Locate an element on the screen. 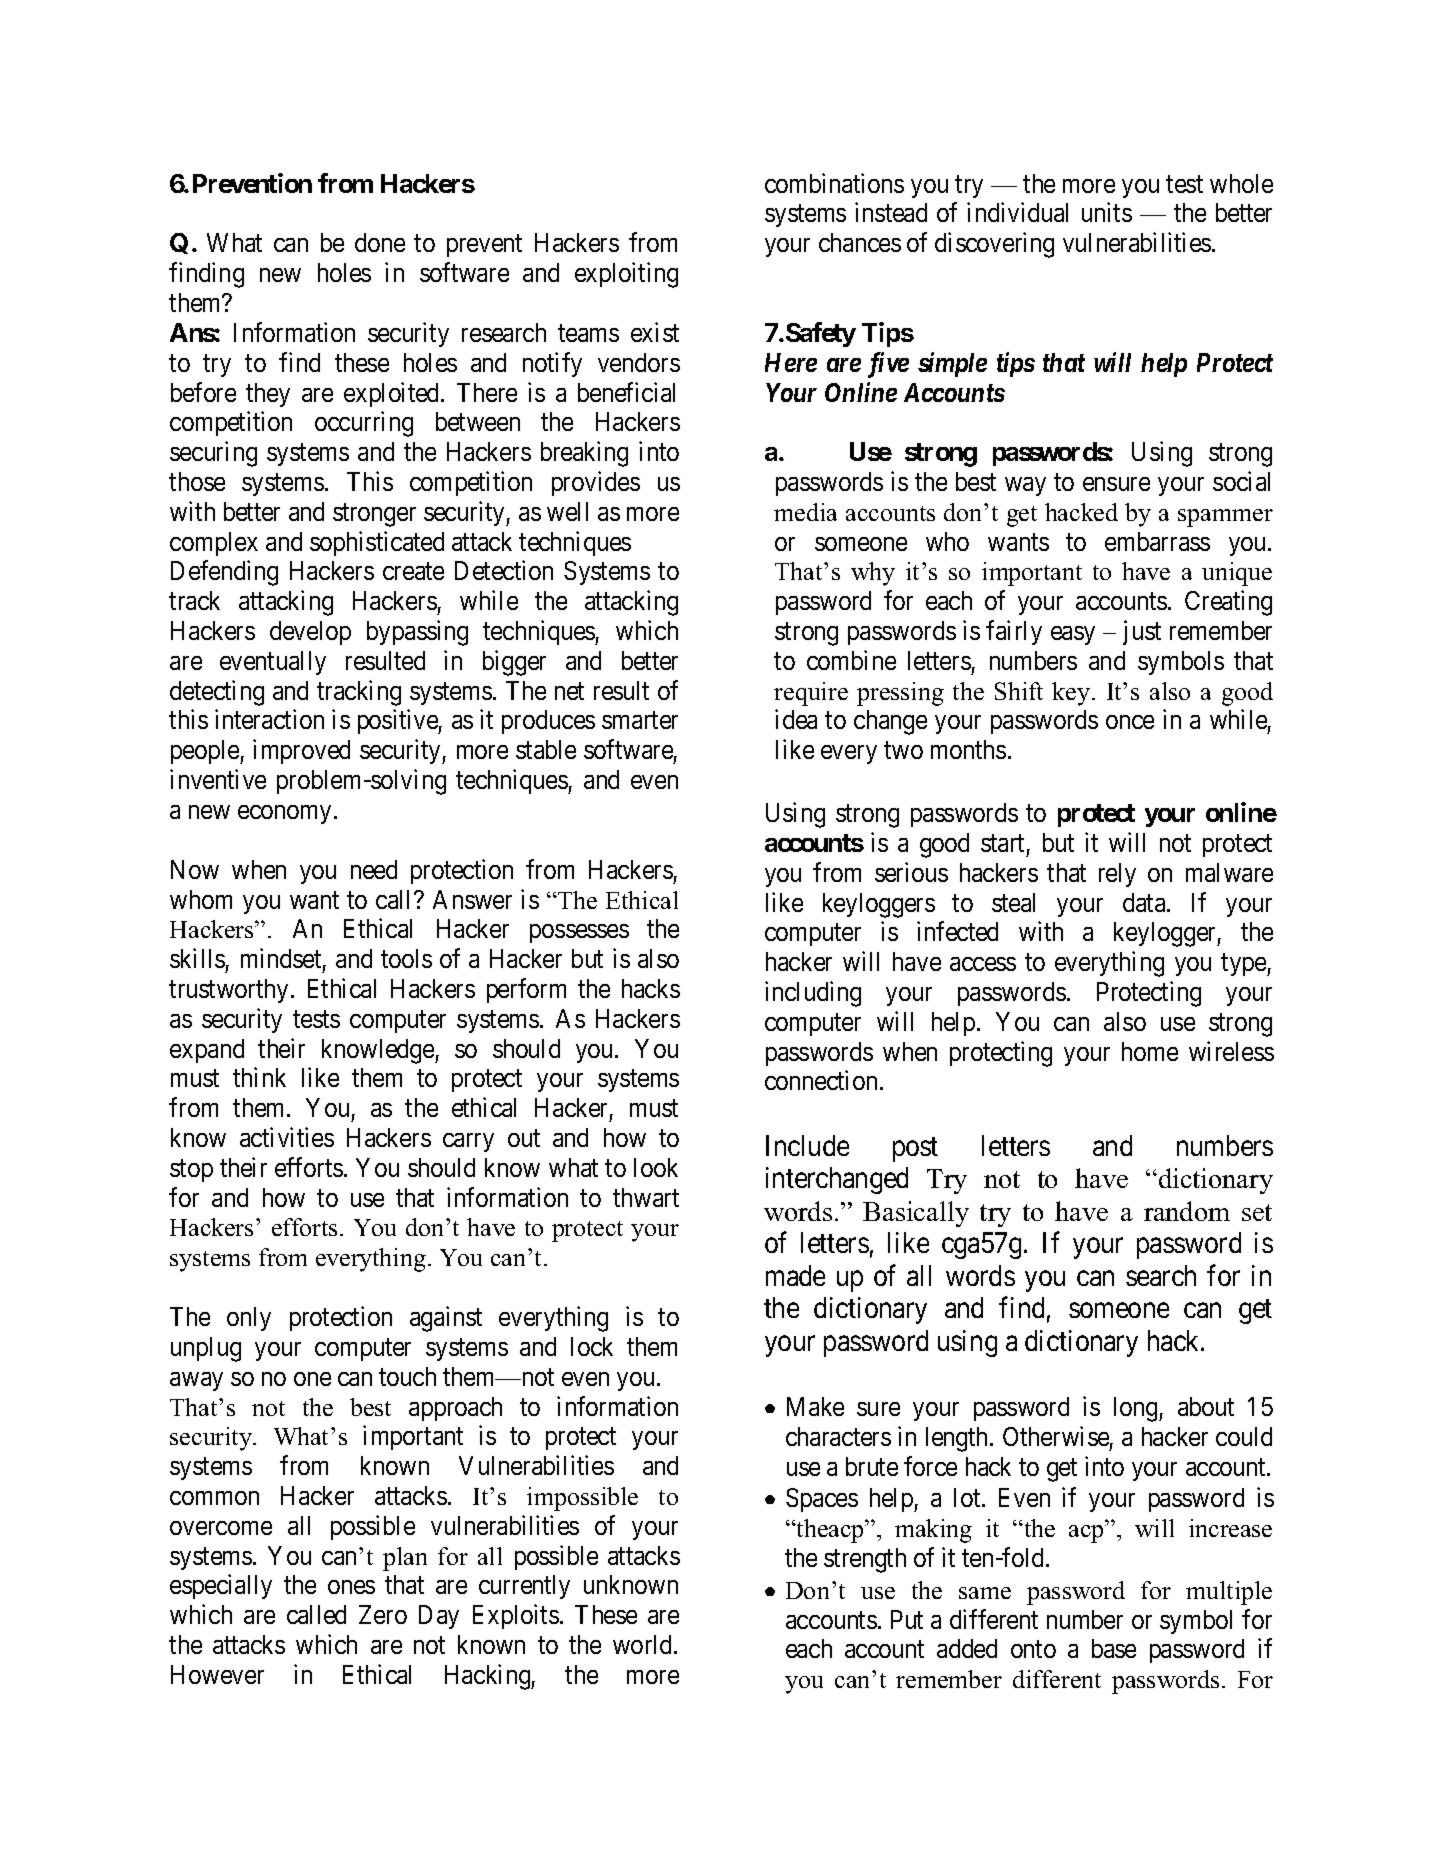  tools is located at coordinates (406, 958).
